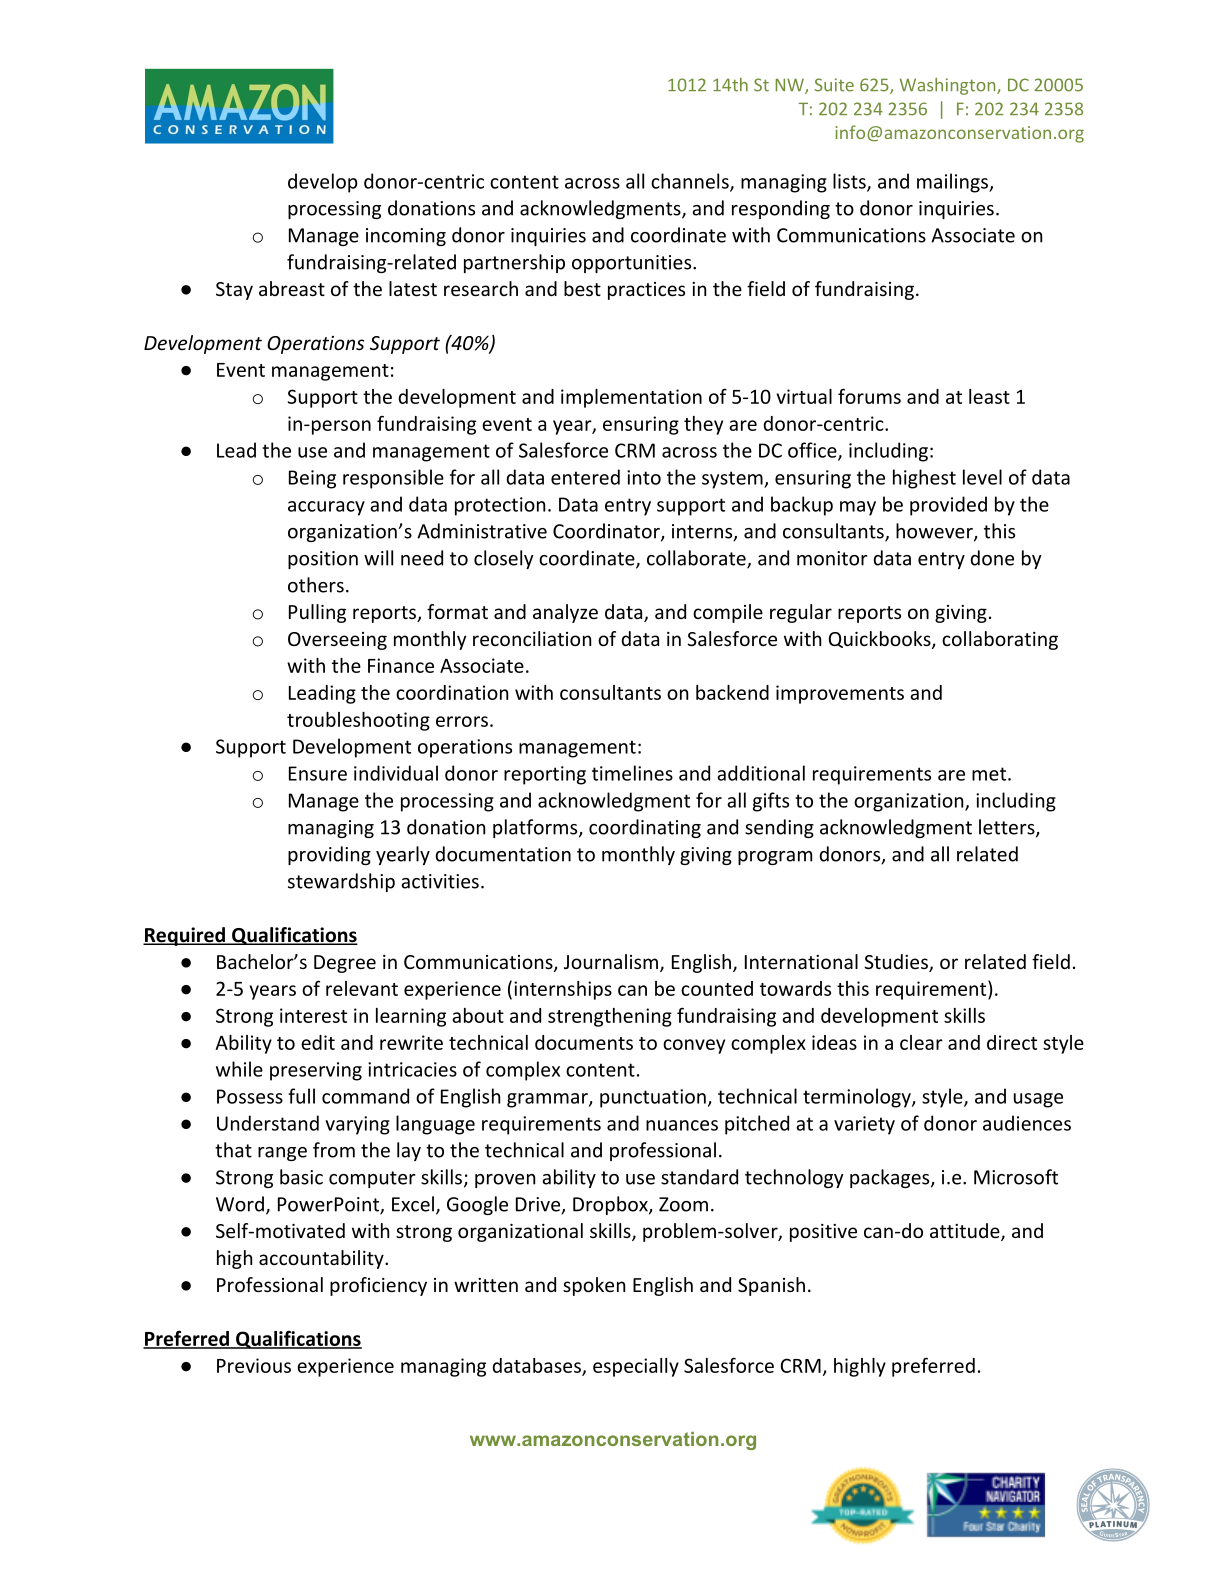  Describe the element at coordinates (897, 963) in the screenshot. I see `Studies` at that location.
